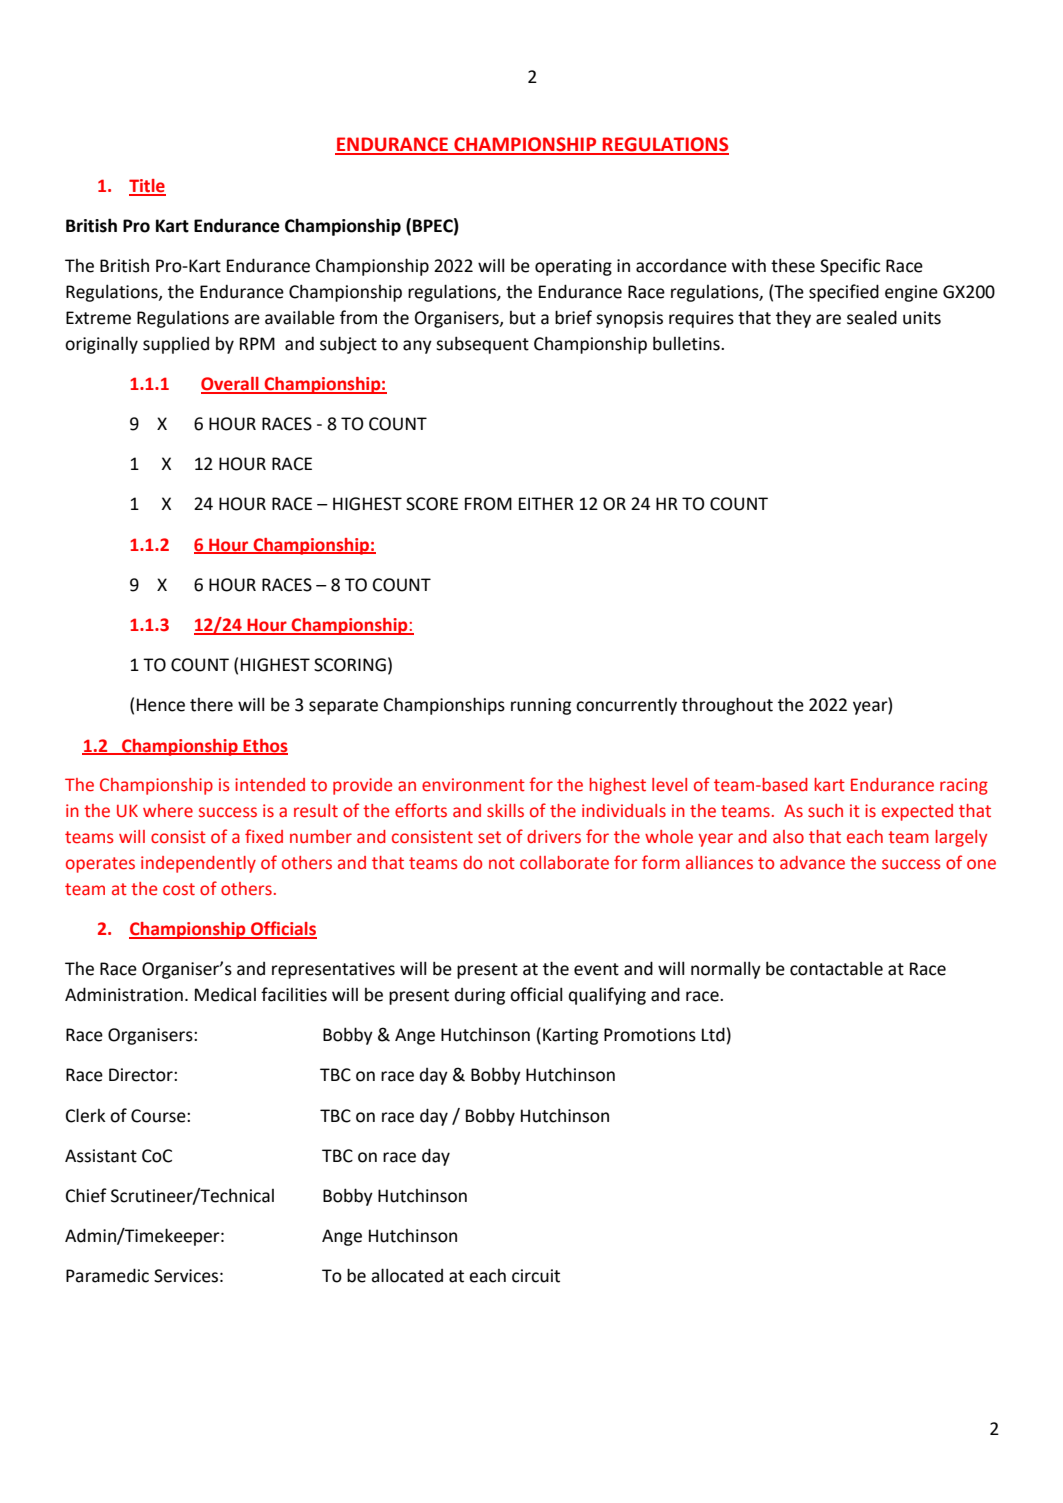 This image has width=1063, height=1503. I want to click on Specific, so click(850, 267).
